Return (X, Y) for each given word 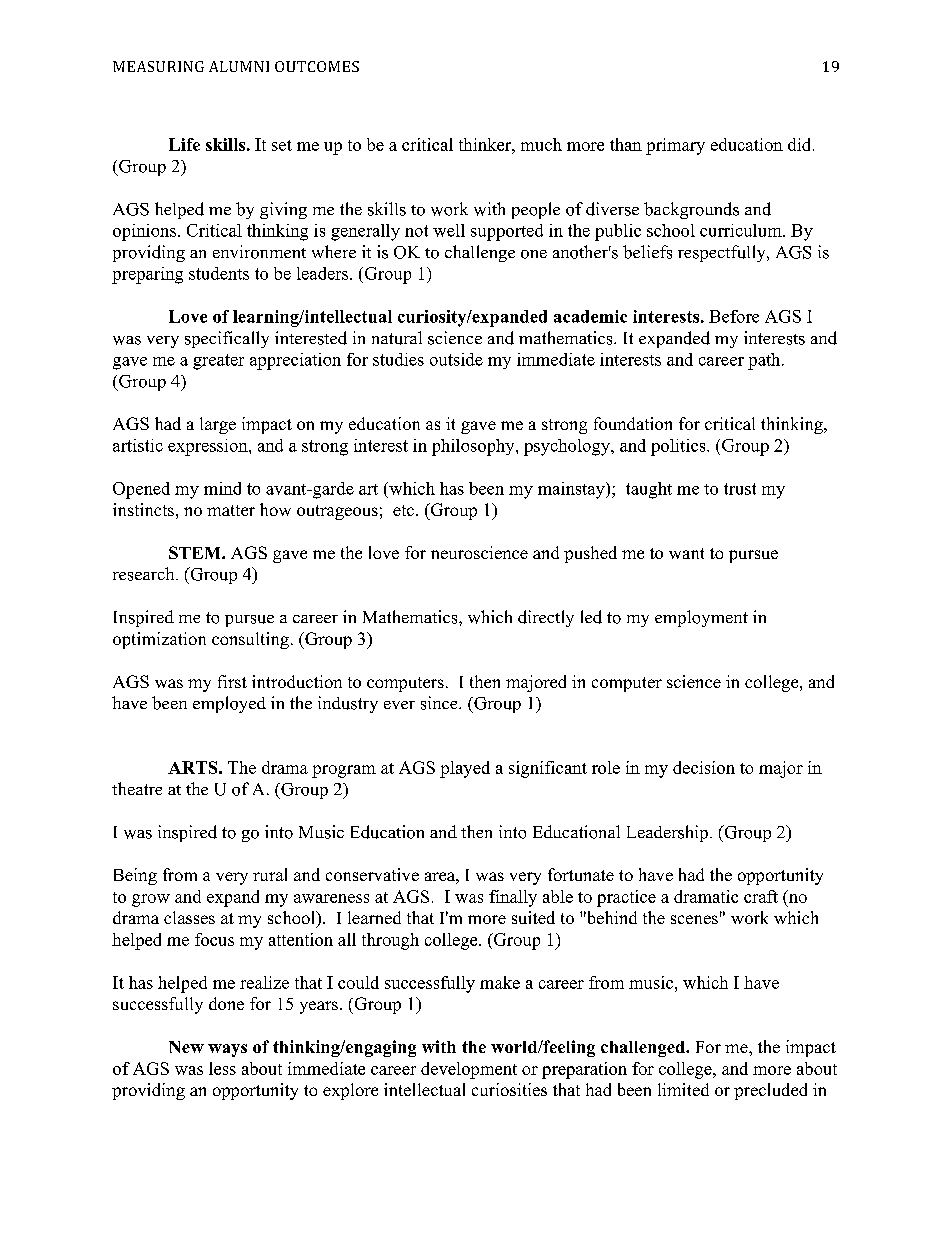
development (469, 1070)
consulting (250, 640)
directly (546, 618)
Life (184, 144)
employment (701, 618)
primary (675, 146)
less (222, 1068)
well (449, 230)
